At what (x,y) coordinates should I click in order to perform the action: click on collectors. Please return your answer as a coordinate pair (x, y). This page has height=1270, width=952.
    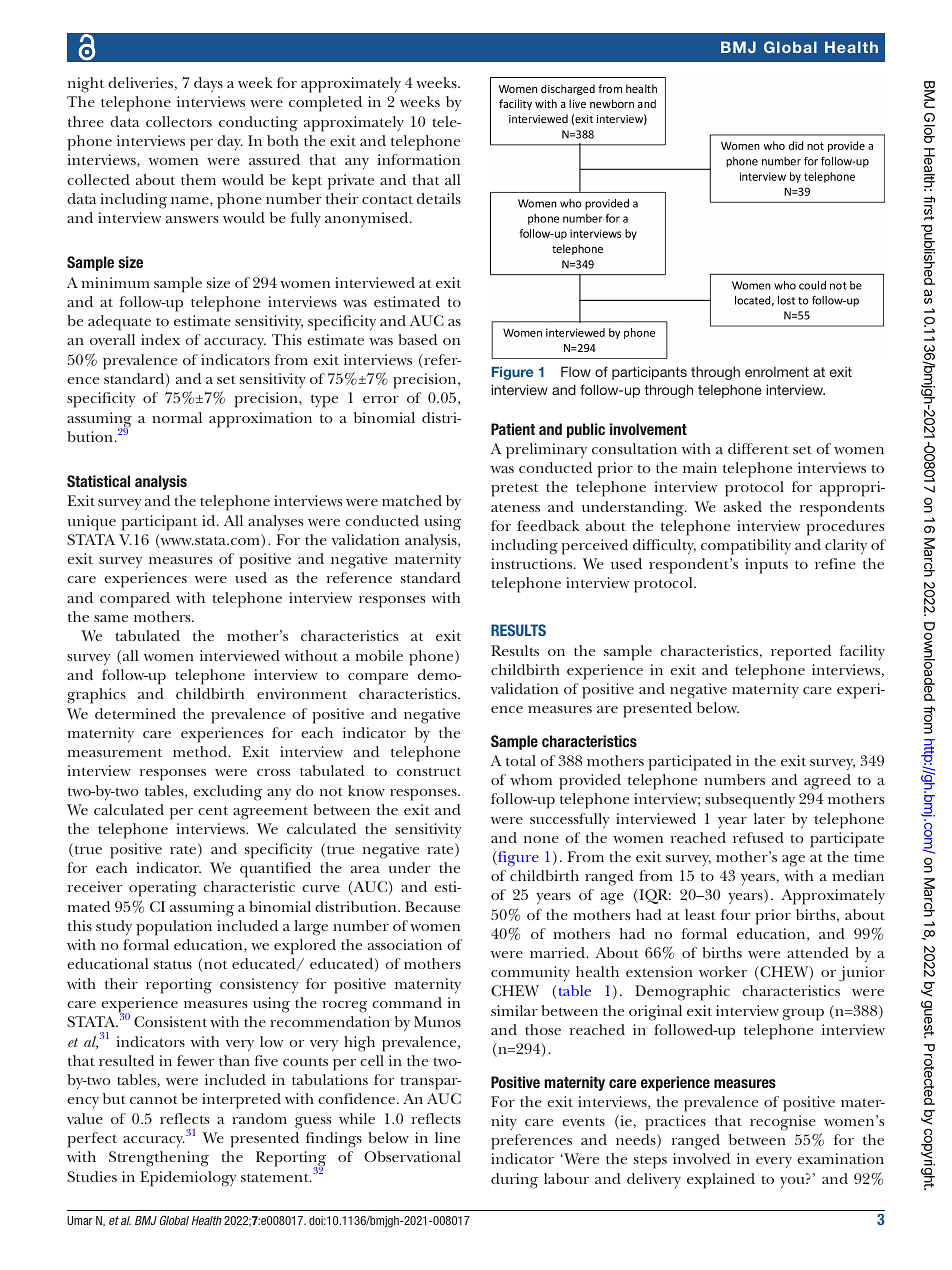
    Looking at the image, I should click on (179, 121).
